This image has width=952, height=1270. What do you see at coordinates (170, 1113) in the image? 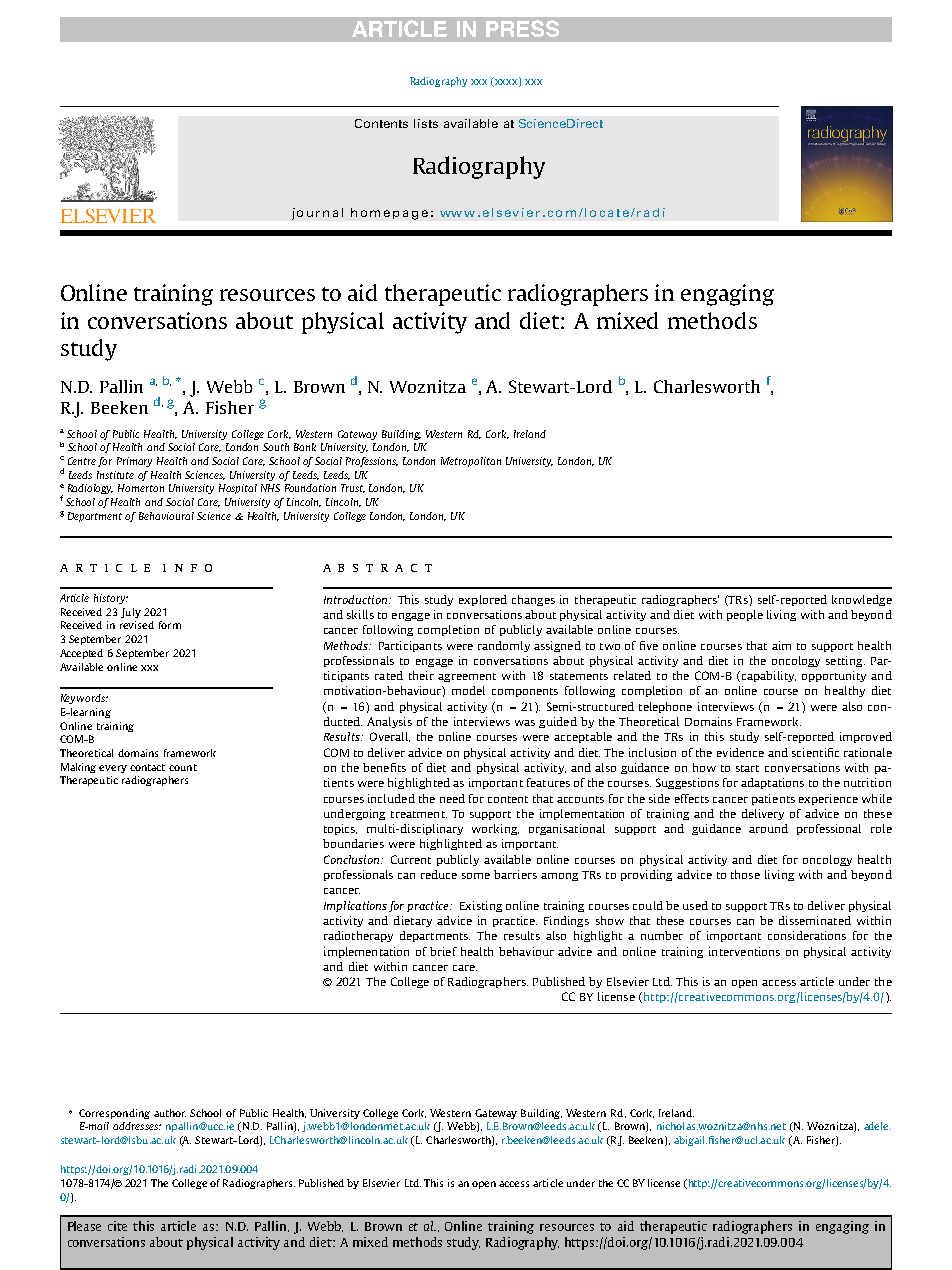
I see `author` at bounding box center [170, 1113].
